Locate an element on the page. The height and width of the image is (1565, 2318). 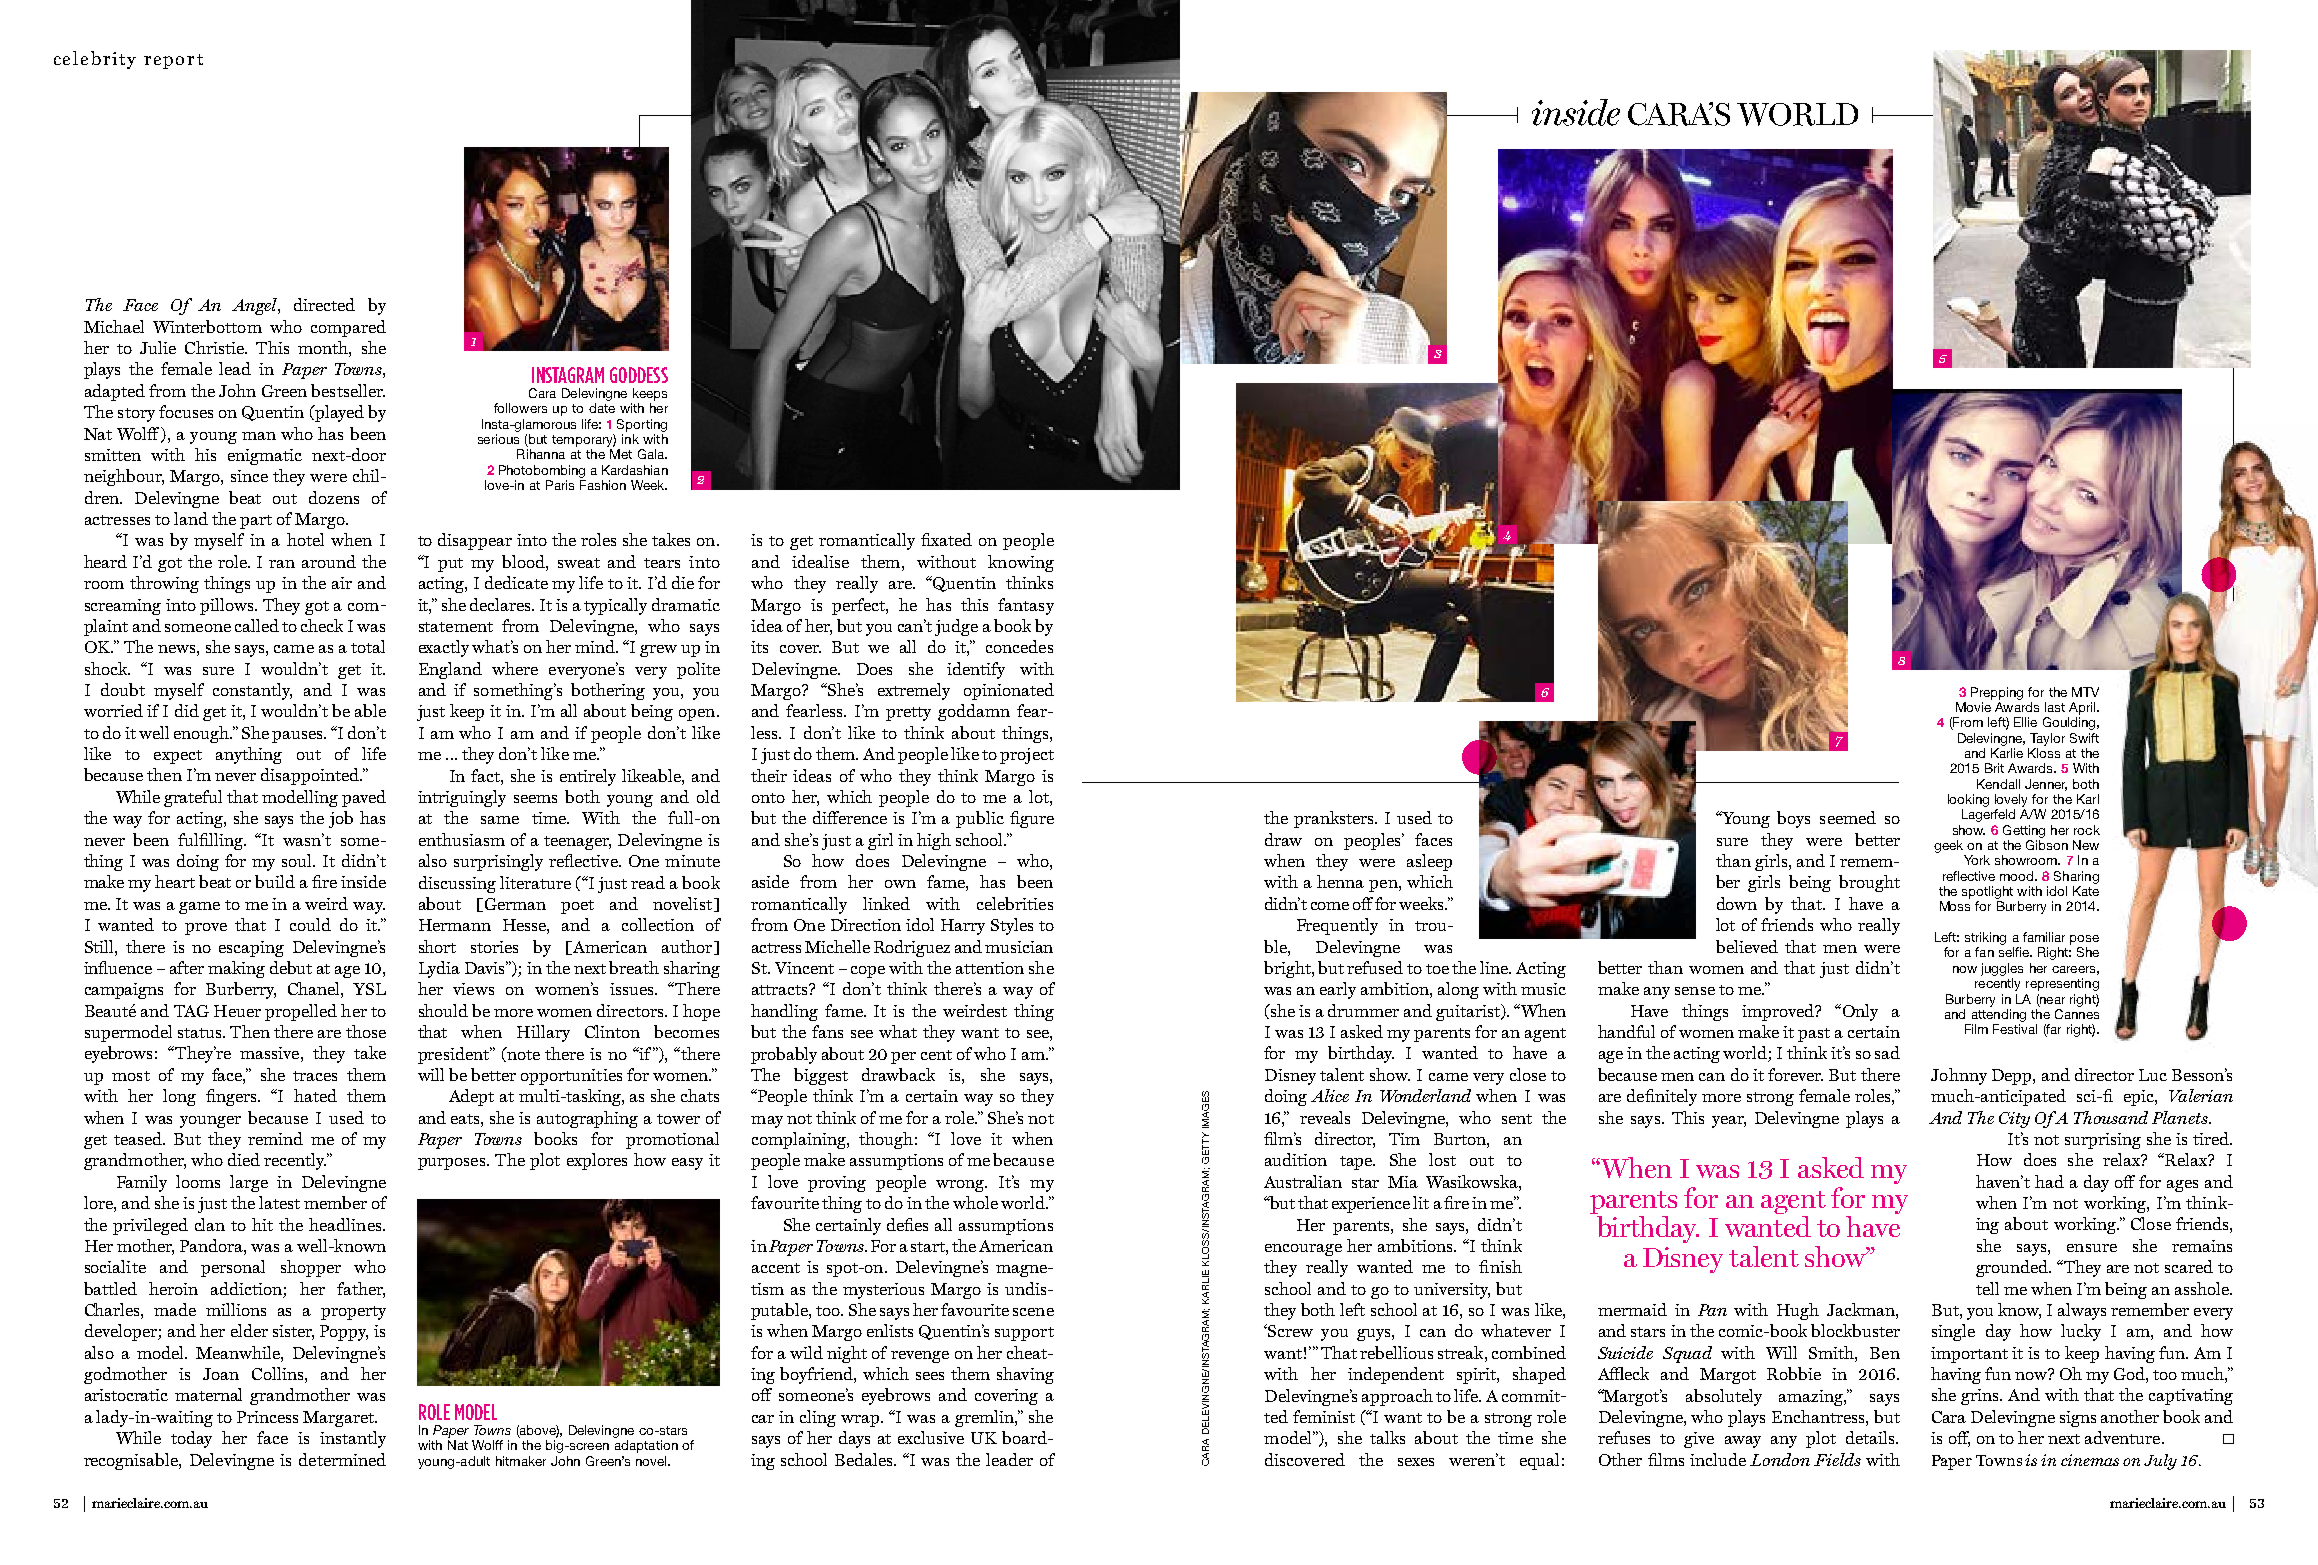
build is located at coordinates (275, 881).
